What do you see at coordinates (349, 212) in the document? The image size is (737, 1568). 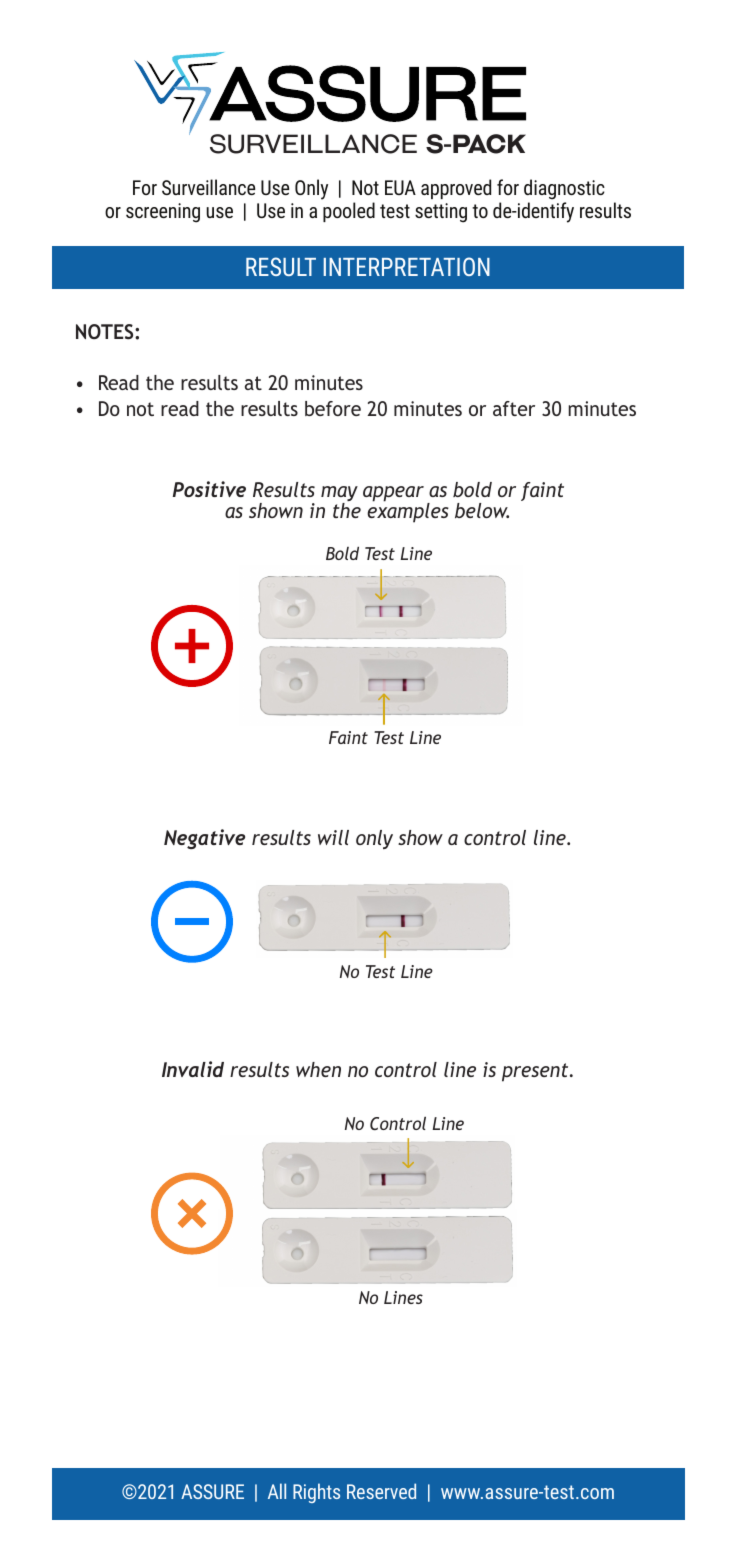 I see `pooled` at bounding box center [349, 212].
